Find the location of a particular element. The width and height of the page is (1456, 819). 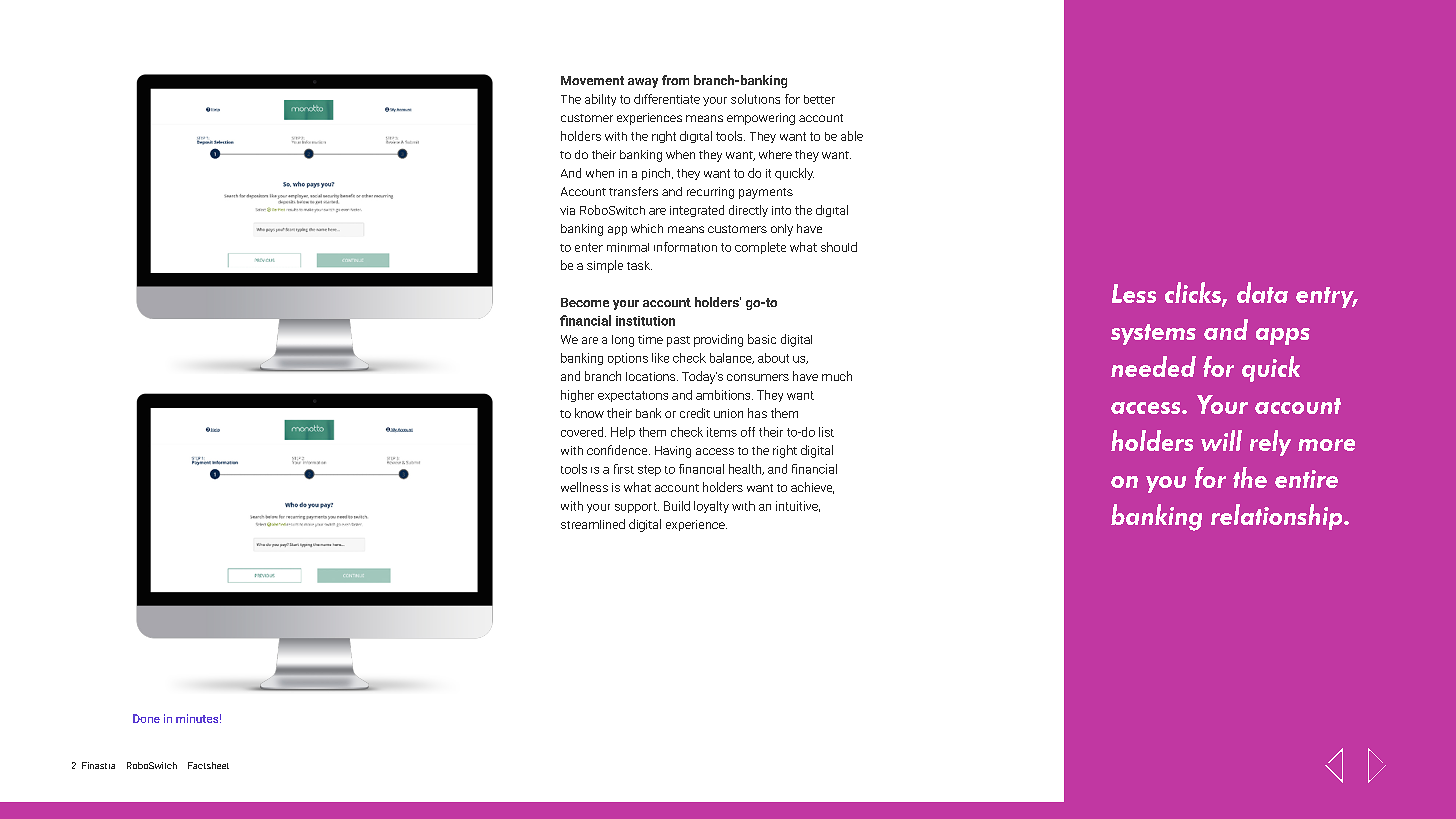

Movement is located at coordinates (592, 80).
